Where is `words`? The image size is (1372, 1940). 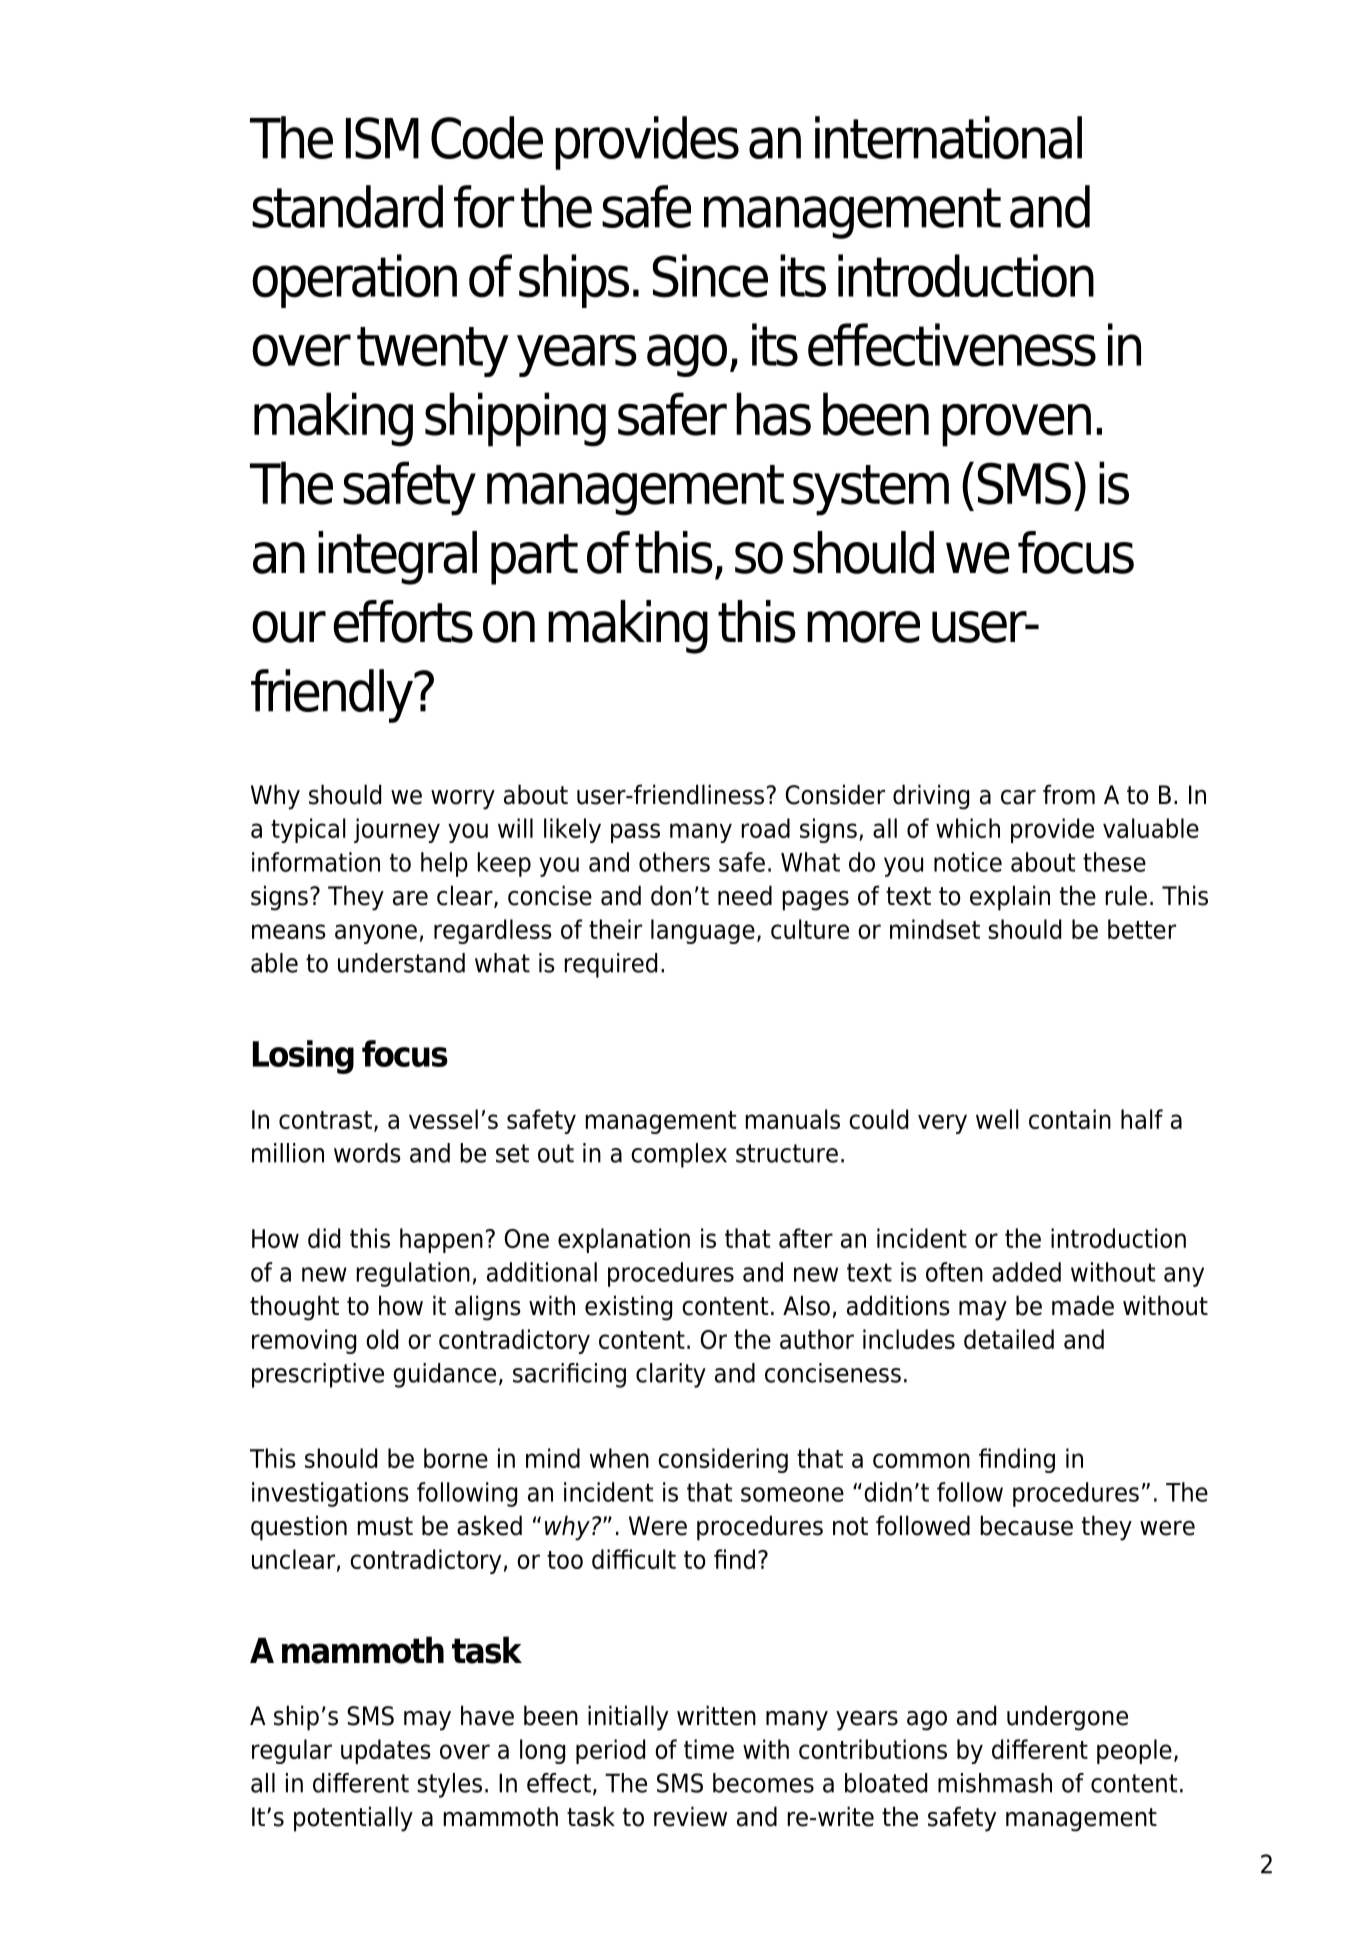
words is located at coordinates (367, 1153).
